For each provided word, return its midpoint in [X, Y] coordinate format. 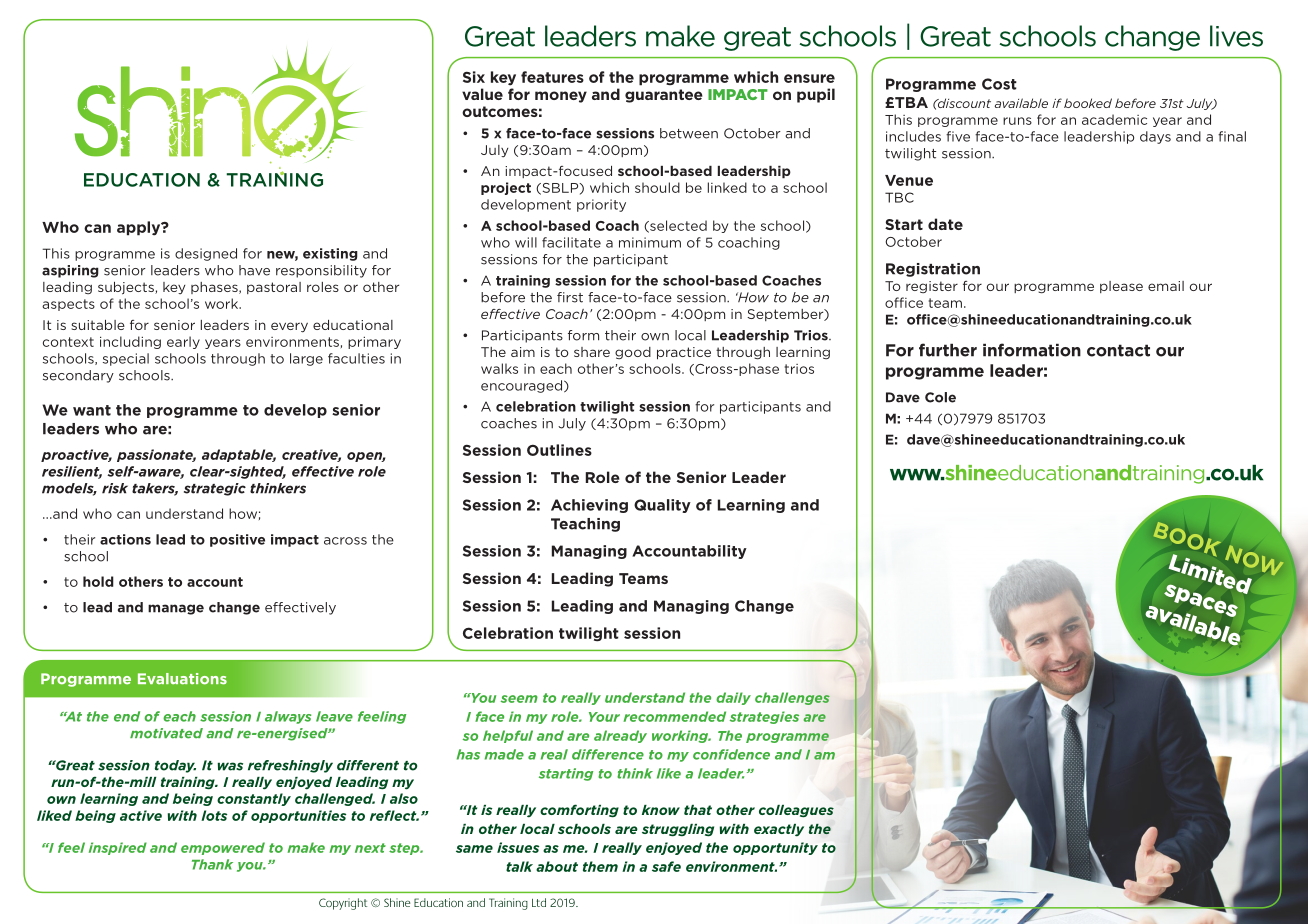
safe [666, 866]
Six [474, 77]
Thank [212, 864]
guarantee [664, 96]
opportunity [775, 848]
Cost [999, 84]
